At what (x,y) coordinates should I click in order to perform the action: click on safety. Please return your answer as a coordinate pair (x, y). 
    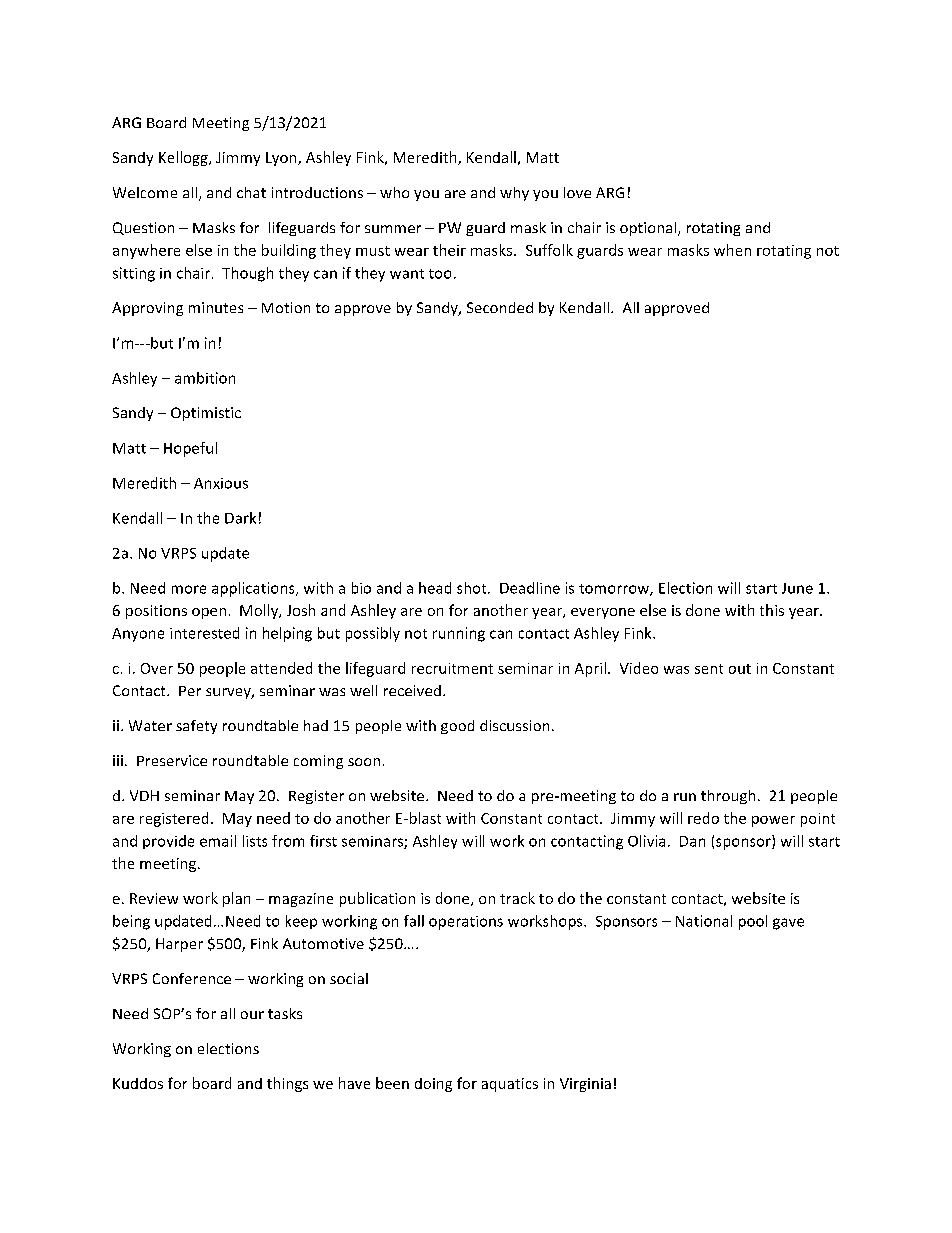
    Looking at the image, I should click on (196, 727).
